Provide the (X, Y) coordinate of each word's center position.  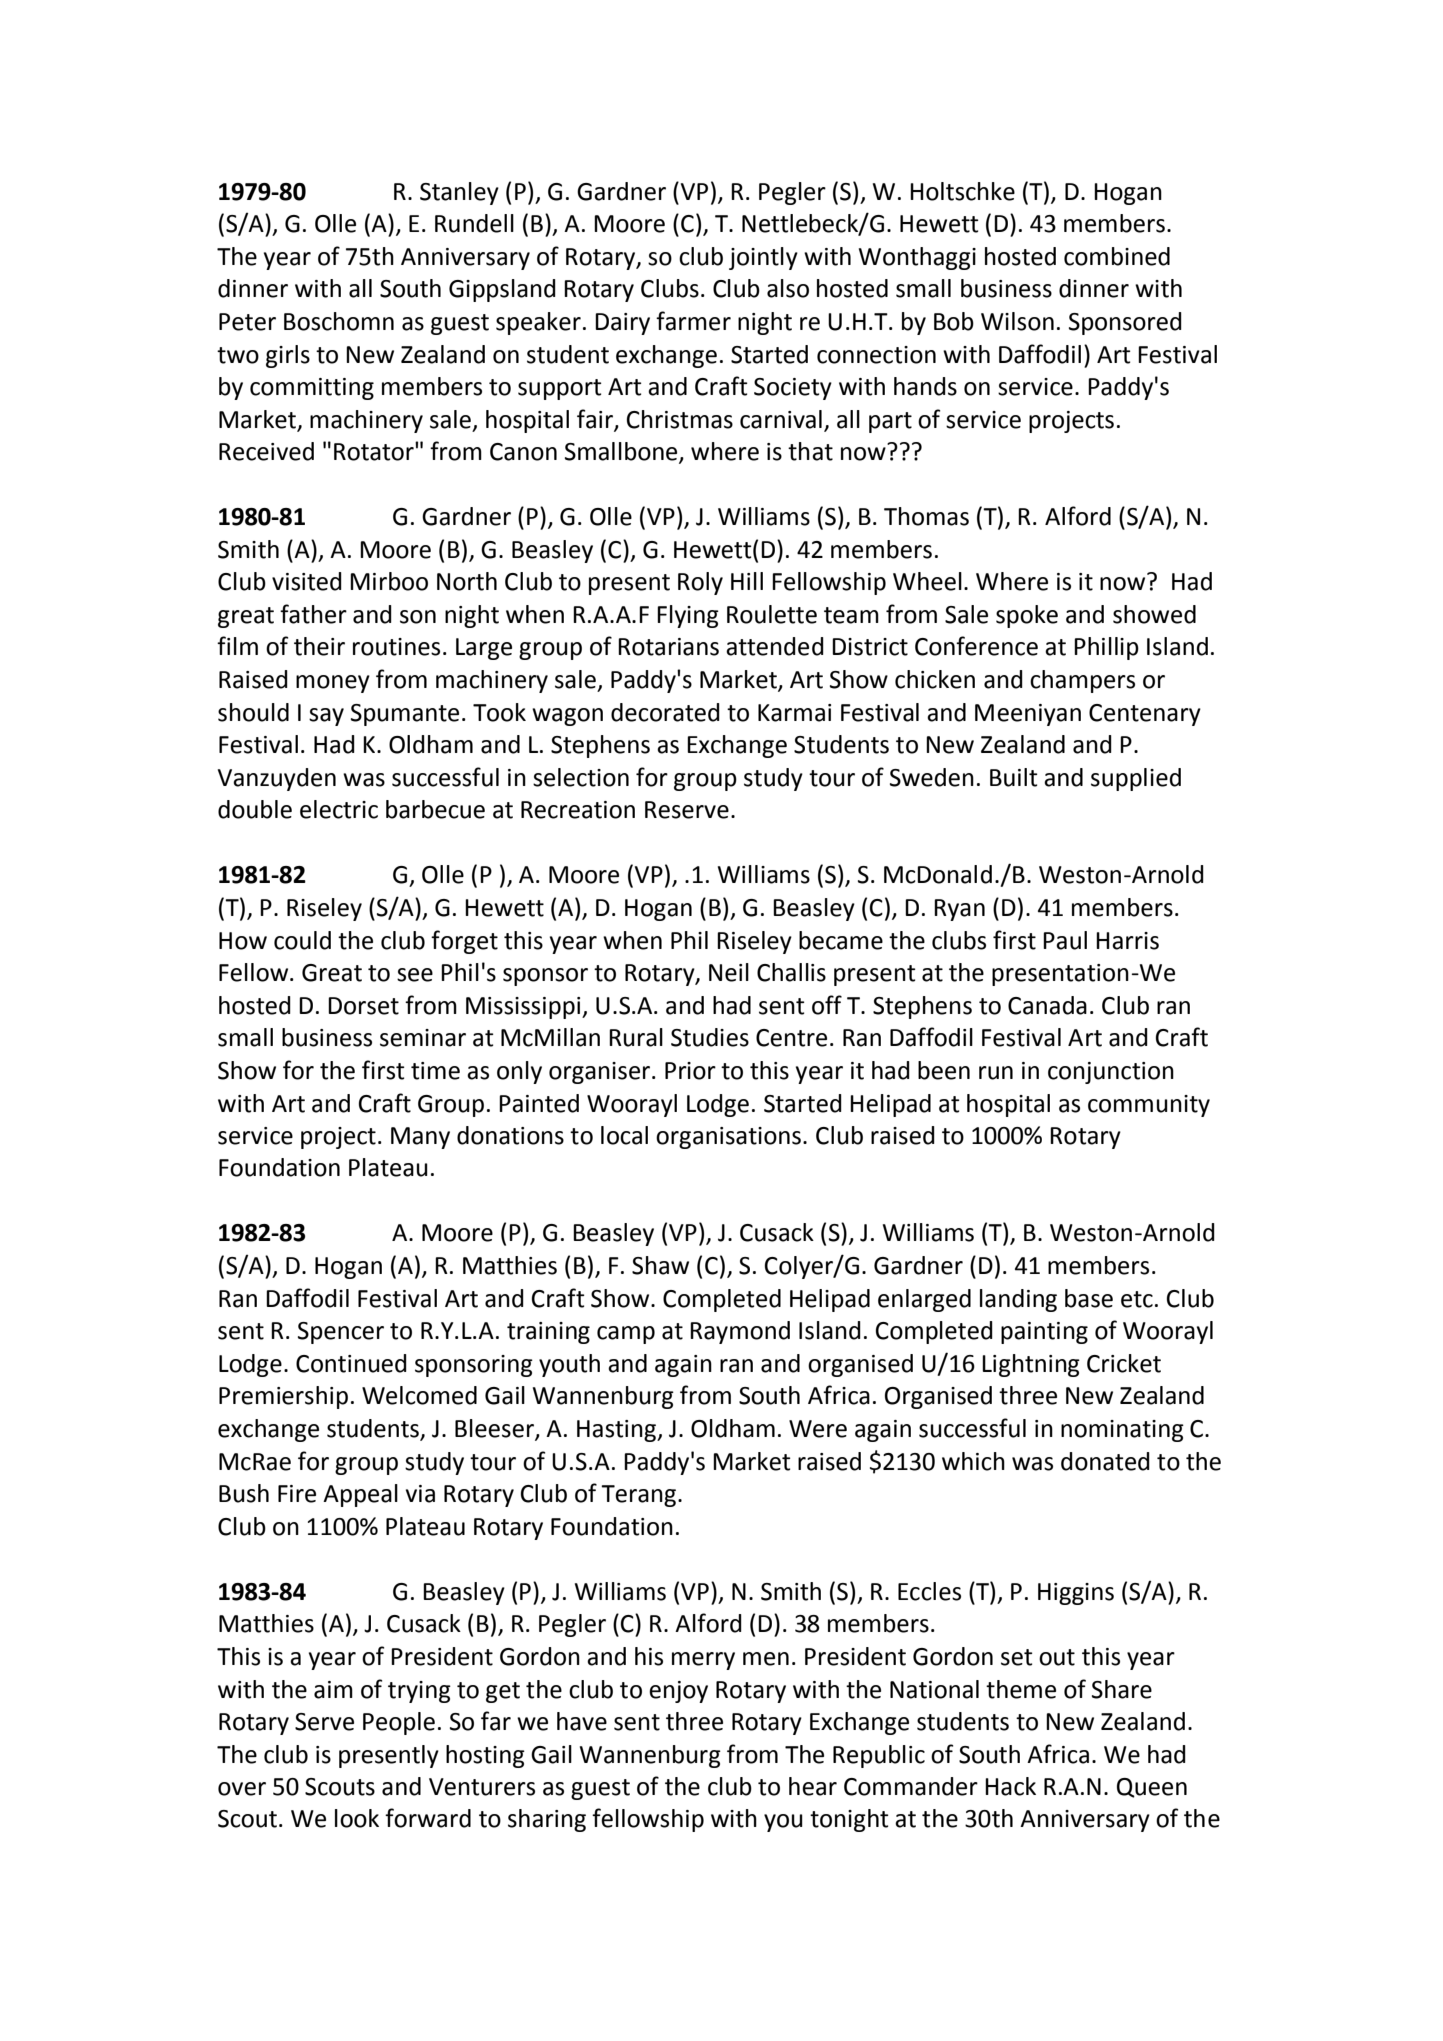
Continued (351, 1363)
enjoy (678, 1692)
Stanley (459, 193)
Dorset (363, 1006)
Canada (1047, 1005)
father (313, 614)
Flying (688, 616)
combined (1117, 256)
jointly (763, 258)
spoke (1027, 616)
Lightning (1031, 1365)
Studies (710, 1037)
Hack (1010, 1786)
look (357, 1818)
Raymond (740, 1332)
